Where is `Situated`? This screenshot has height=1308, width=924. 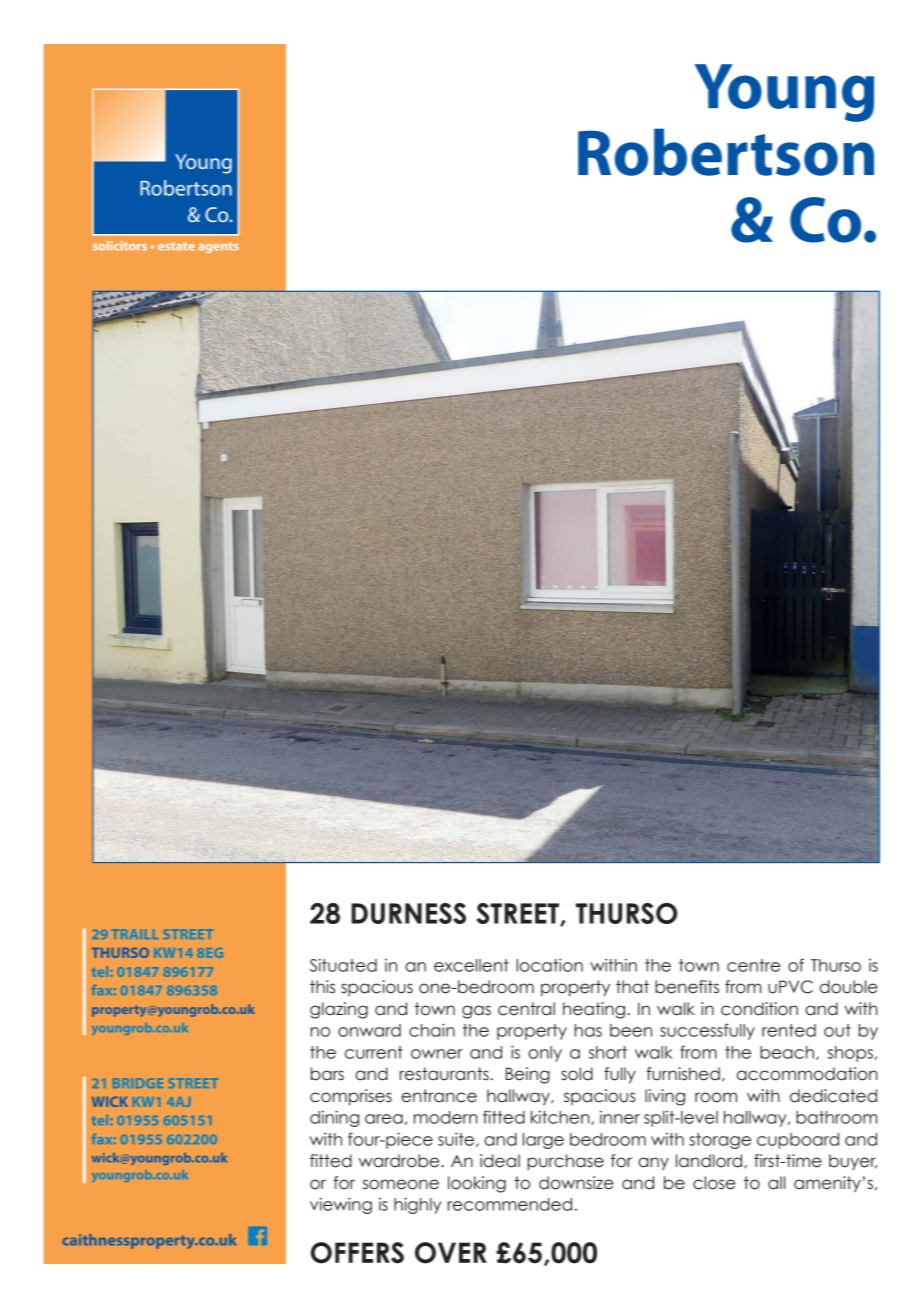
Situated is located at coordinates (343, 965).
